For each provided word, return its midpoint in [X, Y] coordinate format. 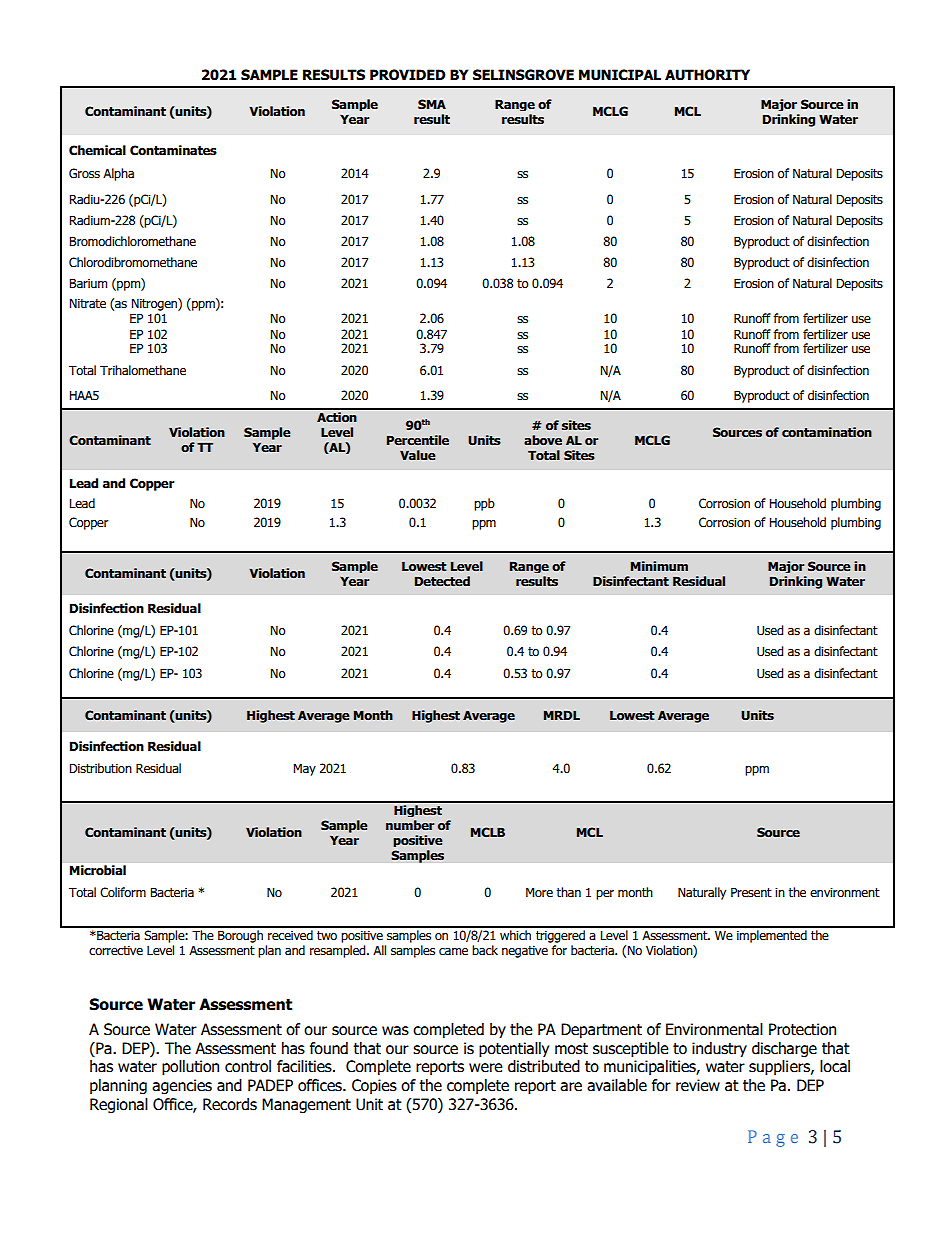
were [485, 1068]
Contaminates [173, 150]
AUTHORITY [707, 75]
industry [719, 1049]
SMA [432, 104]
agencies [182, 1086]
